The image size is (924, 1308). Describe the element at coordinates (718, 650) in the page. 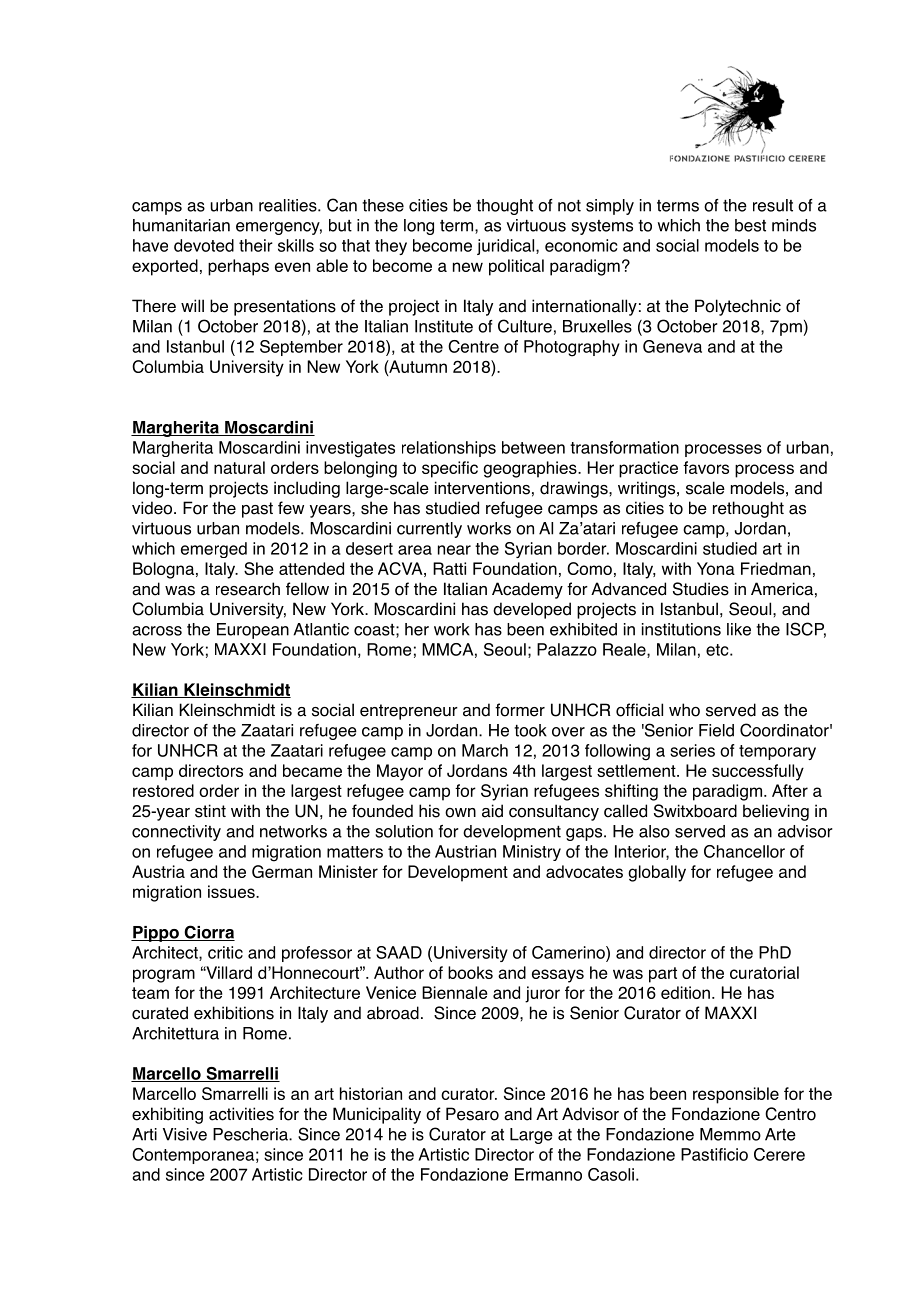

I see `etc` at that location.
